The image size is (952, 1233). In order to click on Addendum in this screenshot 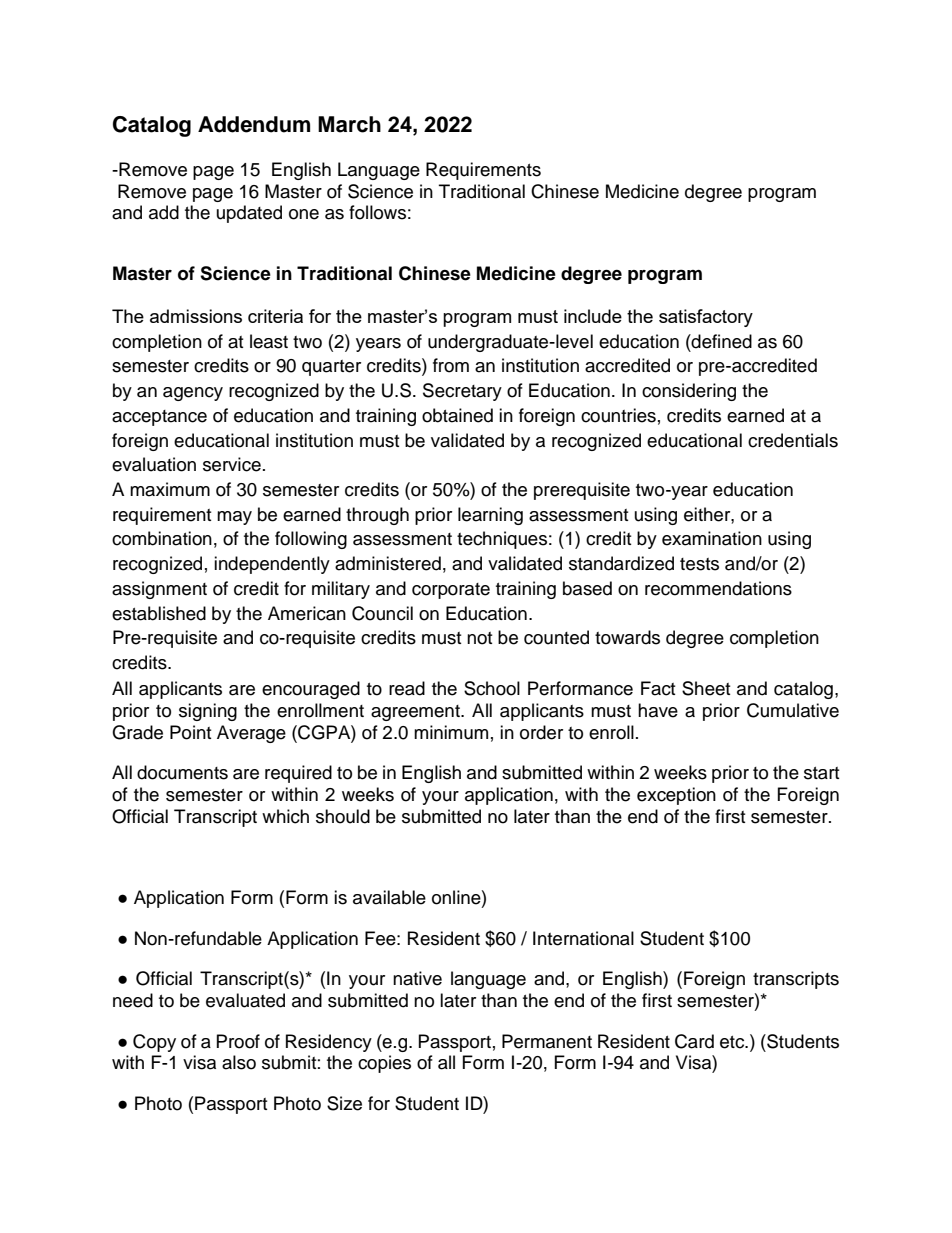, I will do `click(254, 124)`.
